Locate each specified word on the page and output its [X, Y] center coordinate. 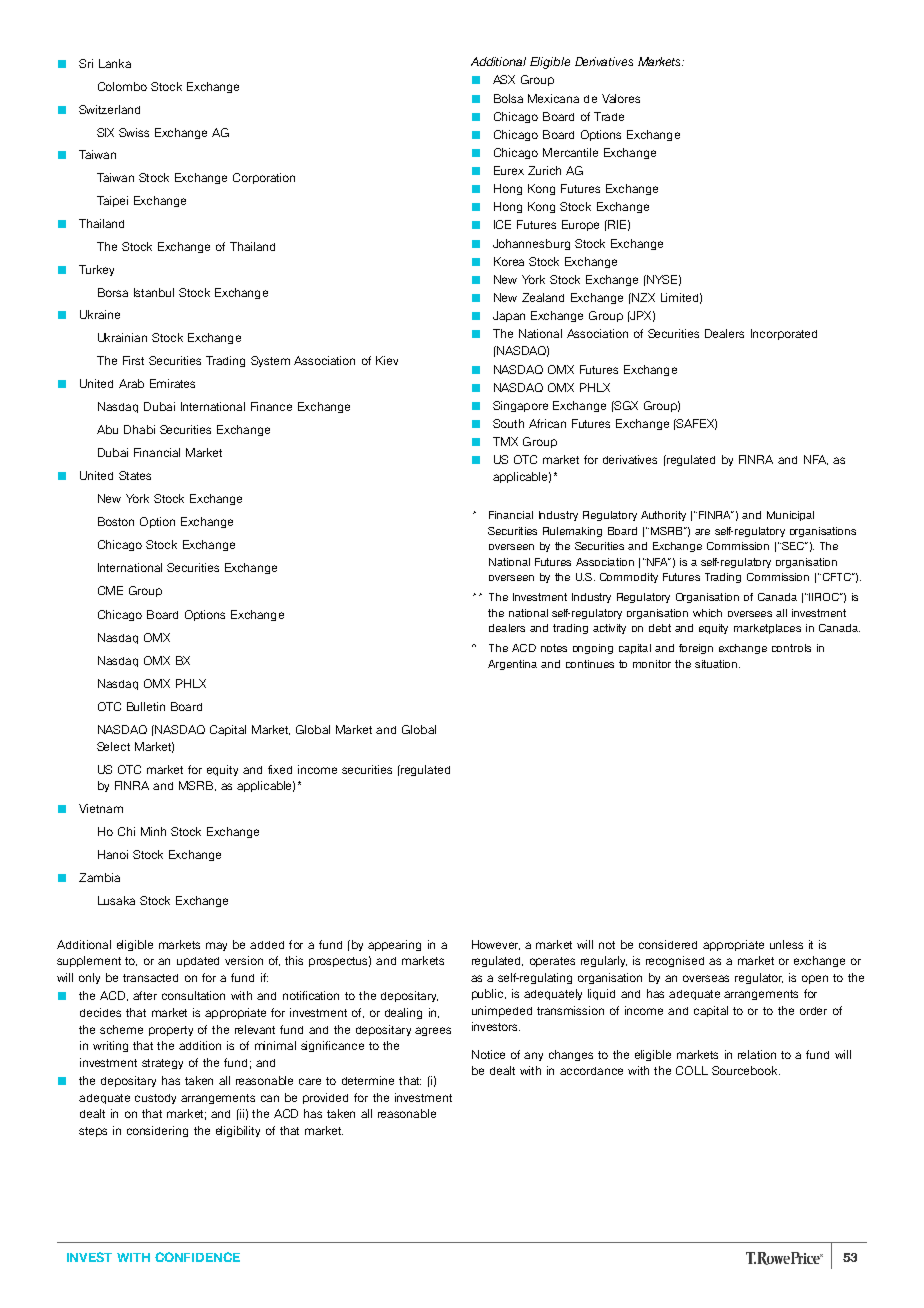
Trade [609, 116]
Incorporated [784, 334]
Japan [509, 316]
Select [113, 746]
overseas [706, 978]
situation [716, 664]
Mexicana [553, 98]
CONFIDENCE [197, 1257]
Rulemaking [572, 532]
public [489, 994]
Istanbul [154, 292]
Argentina [512, 665]
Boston [116, 521]
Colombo [122, 86]
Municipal [790, 516]
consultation [193, 995]
